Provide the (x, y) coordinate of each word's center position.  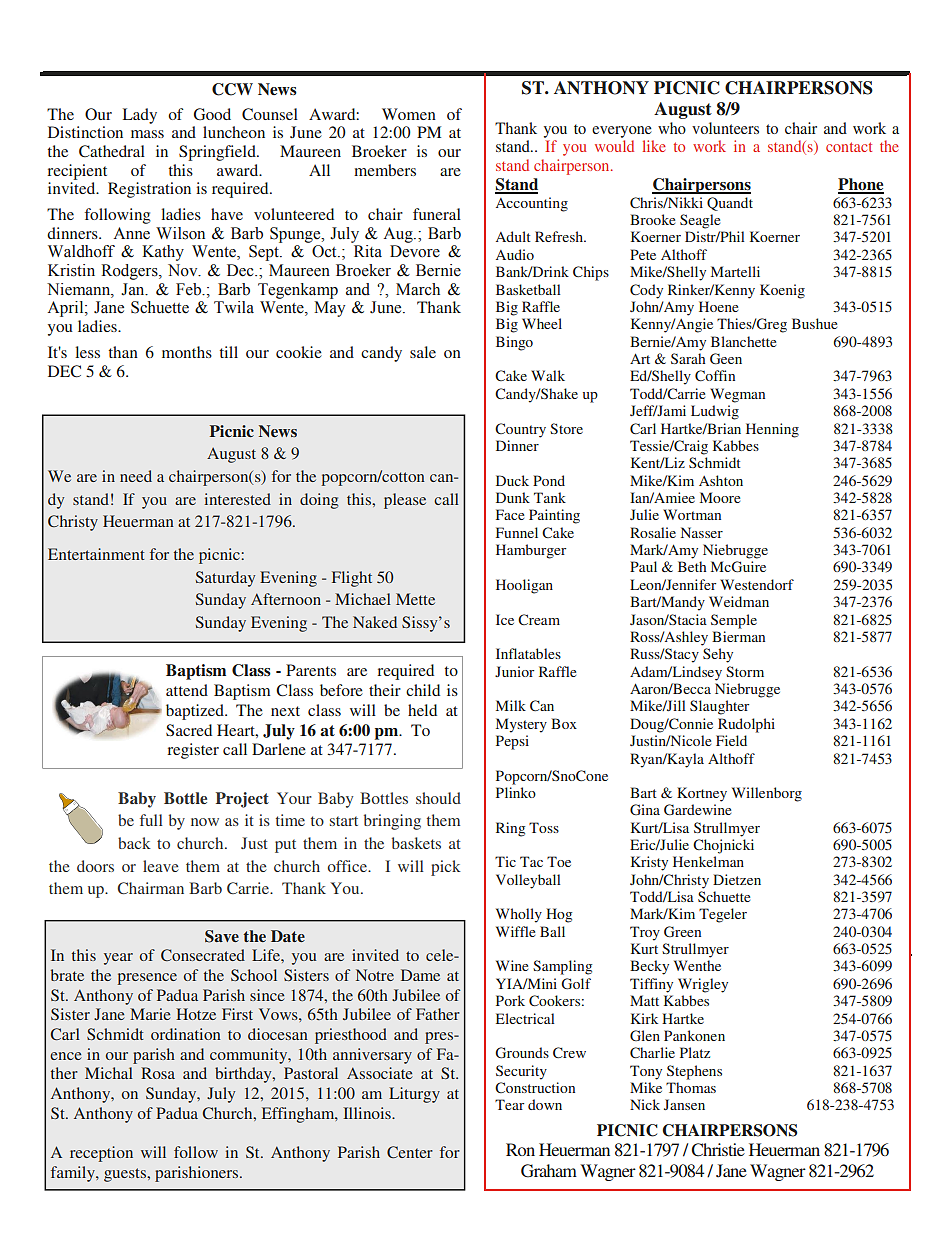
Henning (772, 430)
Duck (512, 480)
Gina (645, 809)
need (136, 476)
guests (126, 1175)
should (438, 798)
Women (409, 114)
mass (147, 134)
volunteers (725, 128)
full (151, 820)
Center (410, 1152)
